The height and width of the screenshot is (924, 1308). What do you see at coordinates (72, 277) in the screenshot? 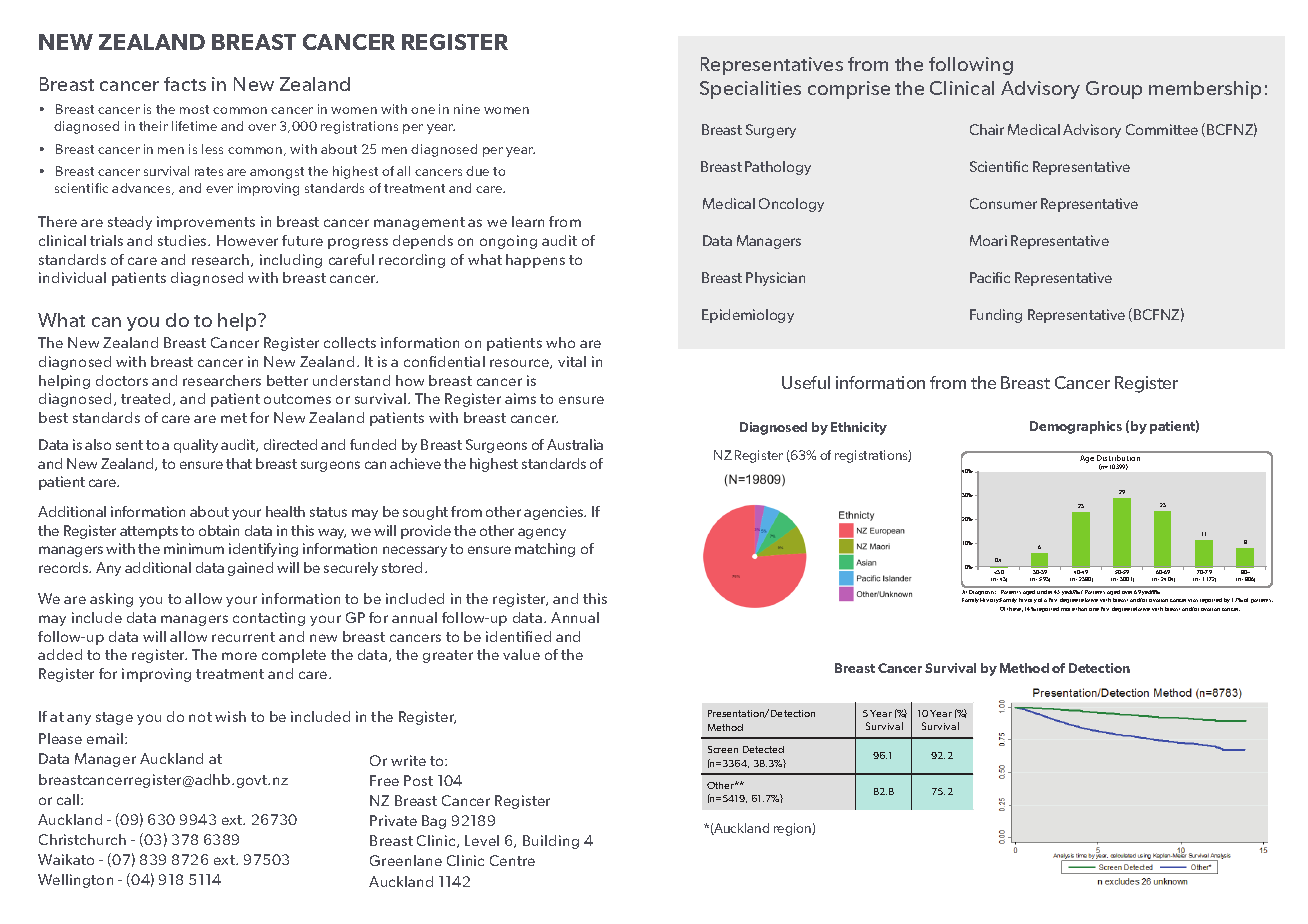
I see `individual` at bounding box center [72, 277].
